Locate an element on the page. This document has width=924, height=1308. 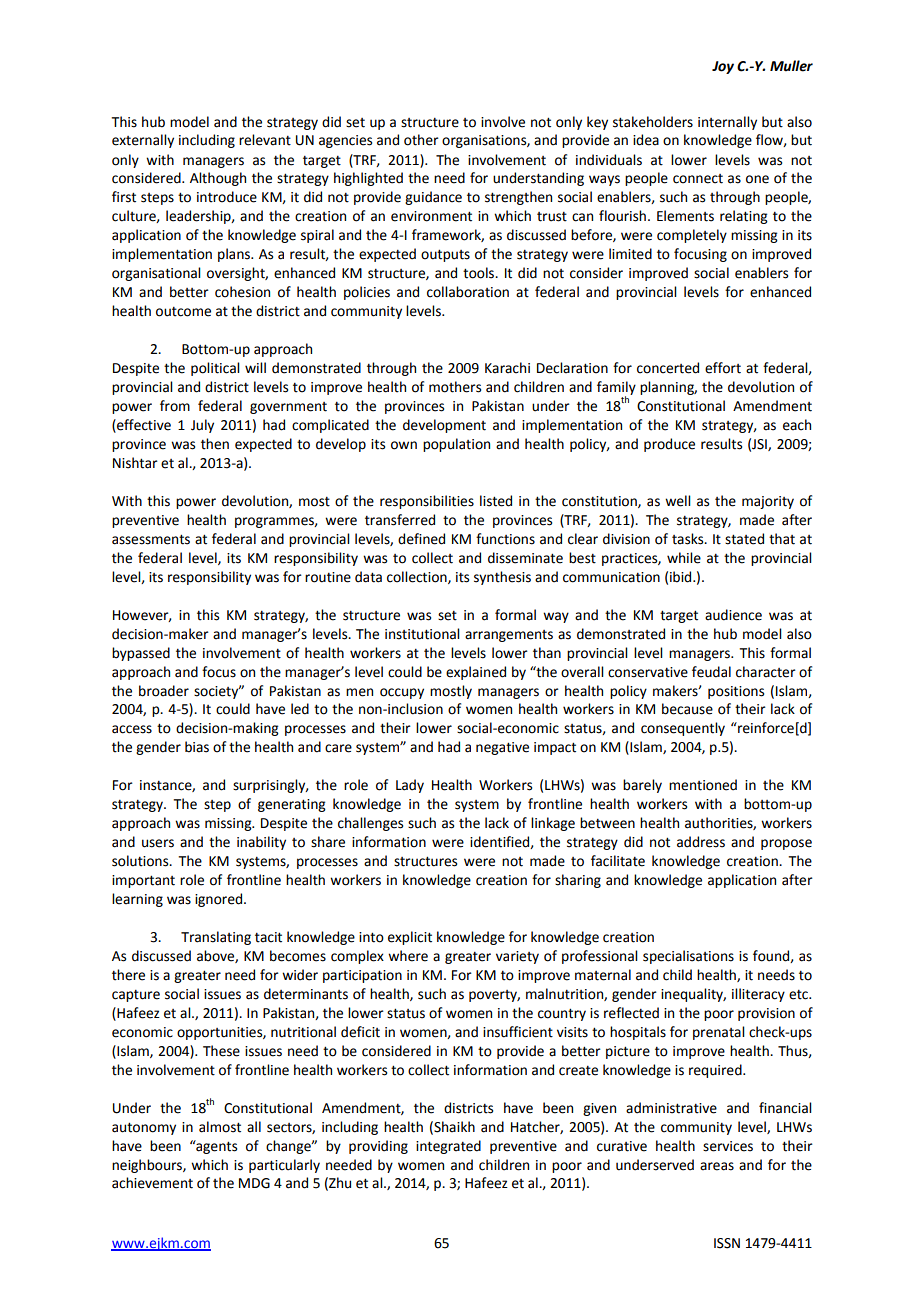
Lady is located at coordinates (410, 786).
